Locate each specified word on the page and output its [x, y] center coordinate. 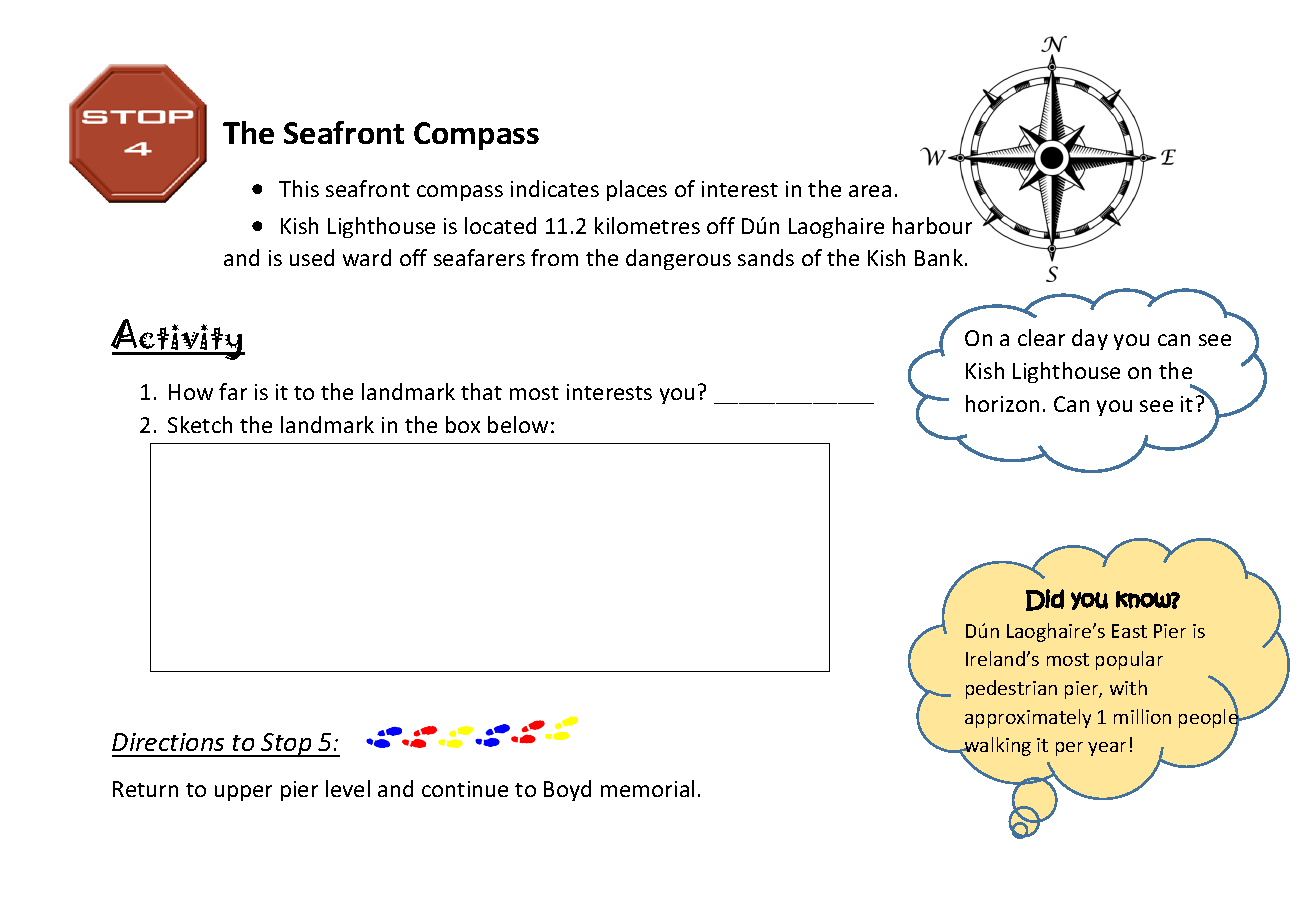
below [518, 424]
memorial [647, 788]
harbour [932, 225]
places [637, 190]
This [299, 188]
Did [1045, 600]
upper [243, 793]
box [463, 424]
